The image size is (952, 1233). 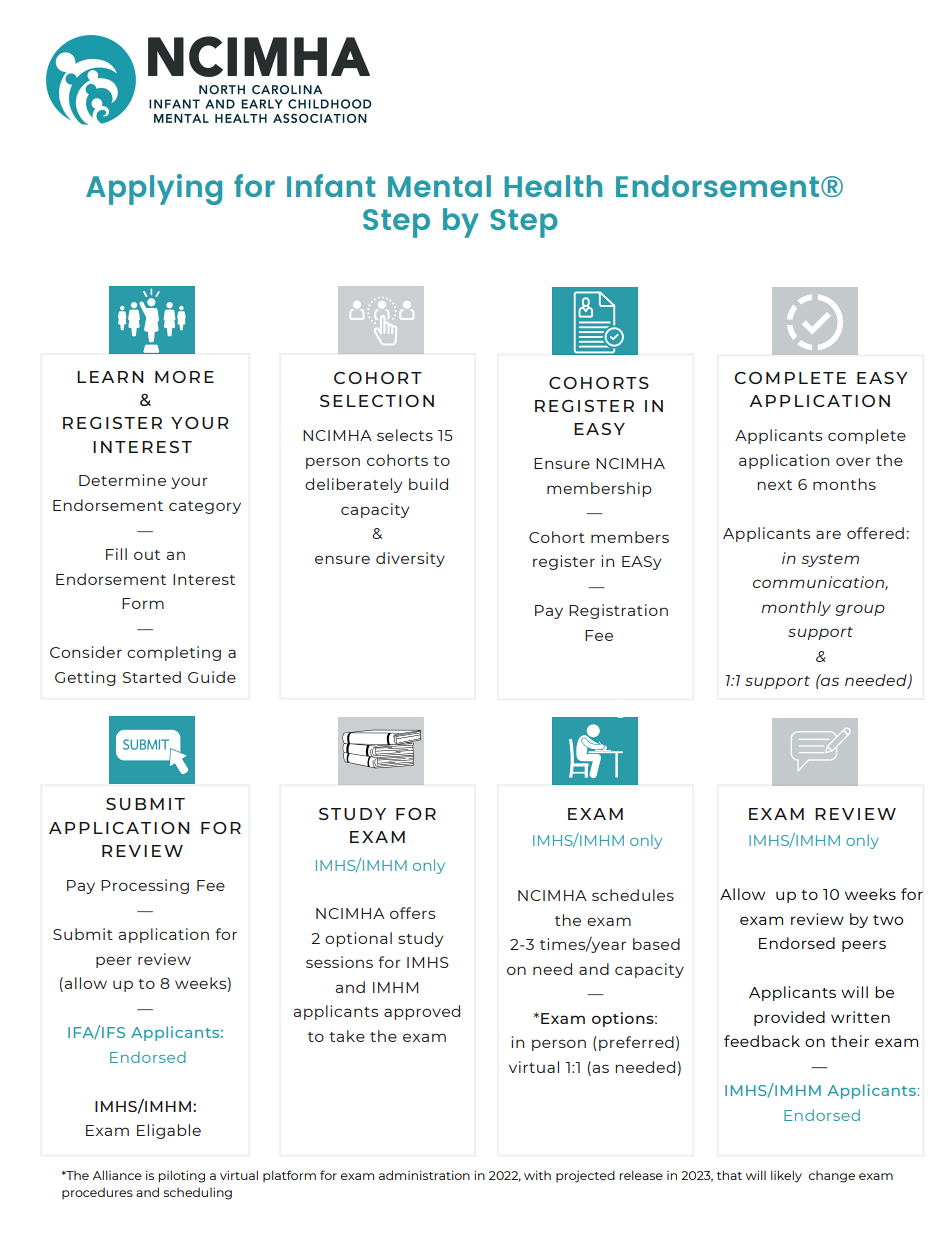 I want to click on Mental, so click(x=439, y=186).
